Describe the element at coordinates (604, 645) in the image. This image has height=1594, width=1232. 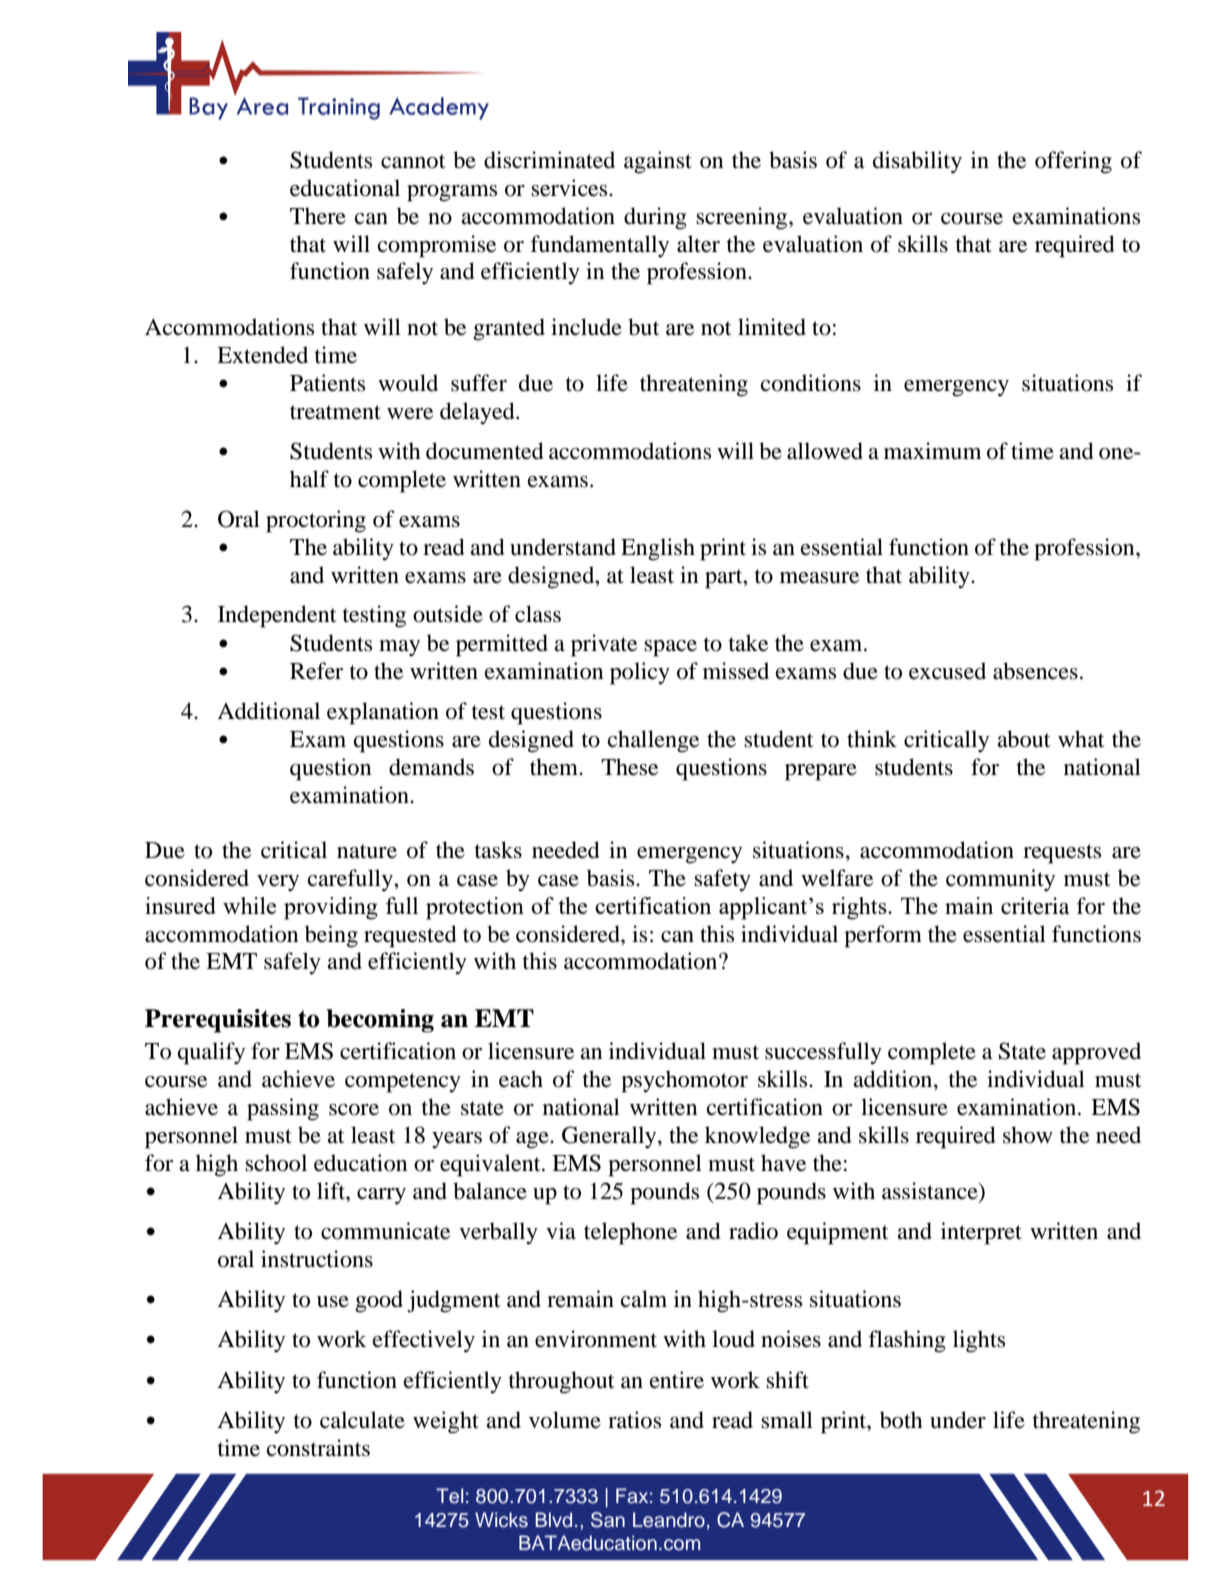
I see `private` at that location.
